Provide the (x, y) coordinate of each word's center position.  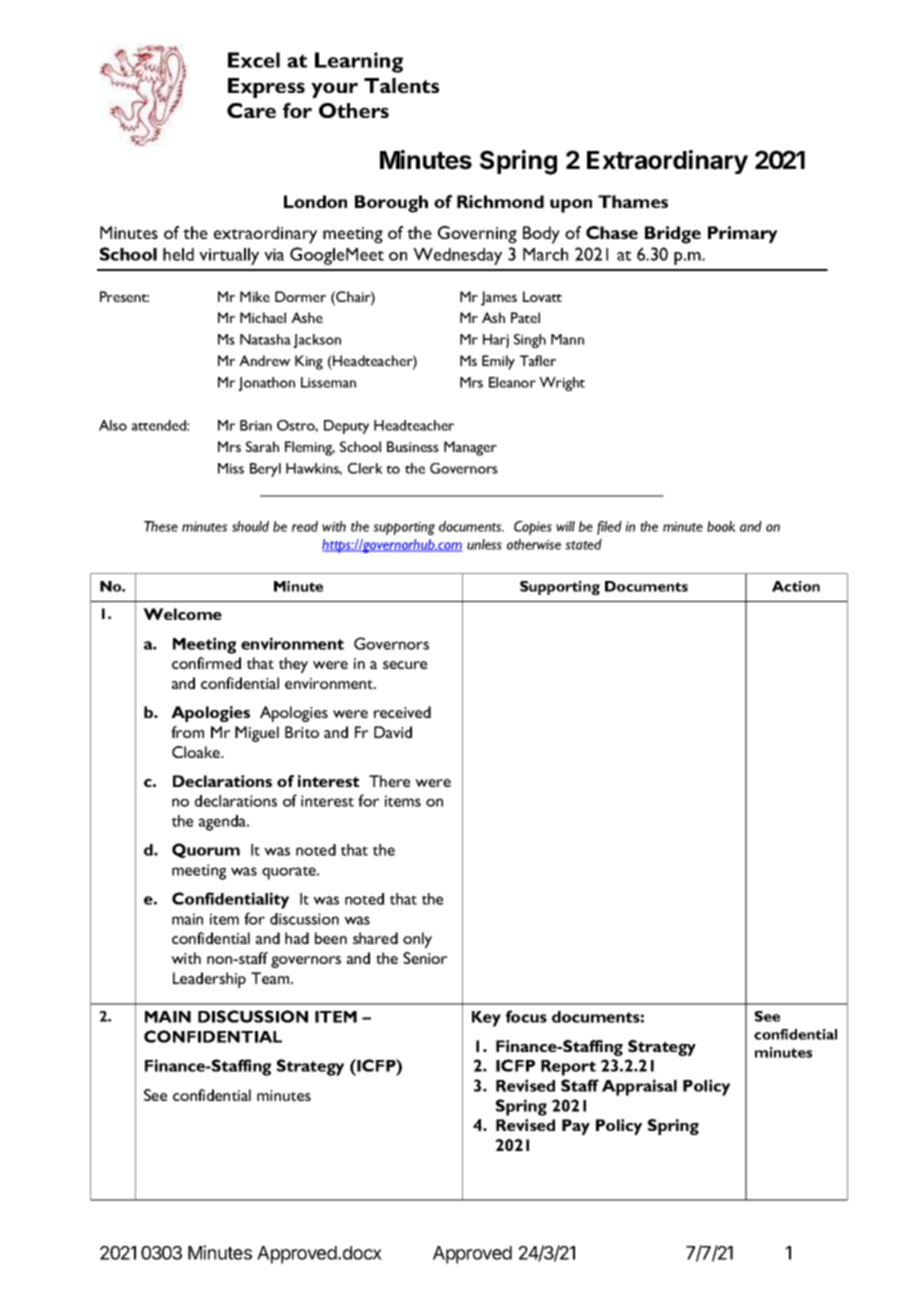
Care (251, 110)
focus (526, 1016)
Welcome (182, 614)
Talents (401, 85)
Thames (633, 201)
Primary (743, 234)
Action (796, 586)
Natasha (265, 339)
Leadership (209, 980)
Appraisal (639, 1087)
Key (486, 1019)
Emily (498, 362)
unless (484, 544)
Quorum (206, 850)
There (389, 781)
